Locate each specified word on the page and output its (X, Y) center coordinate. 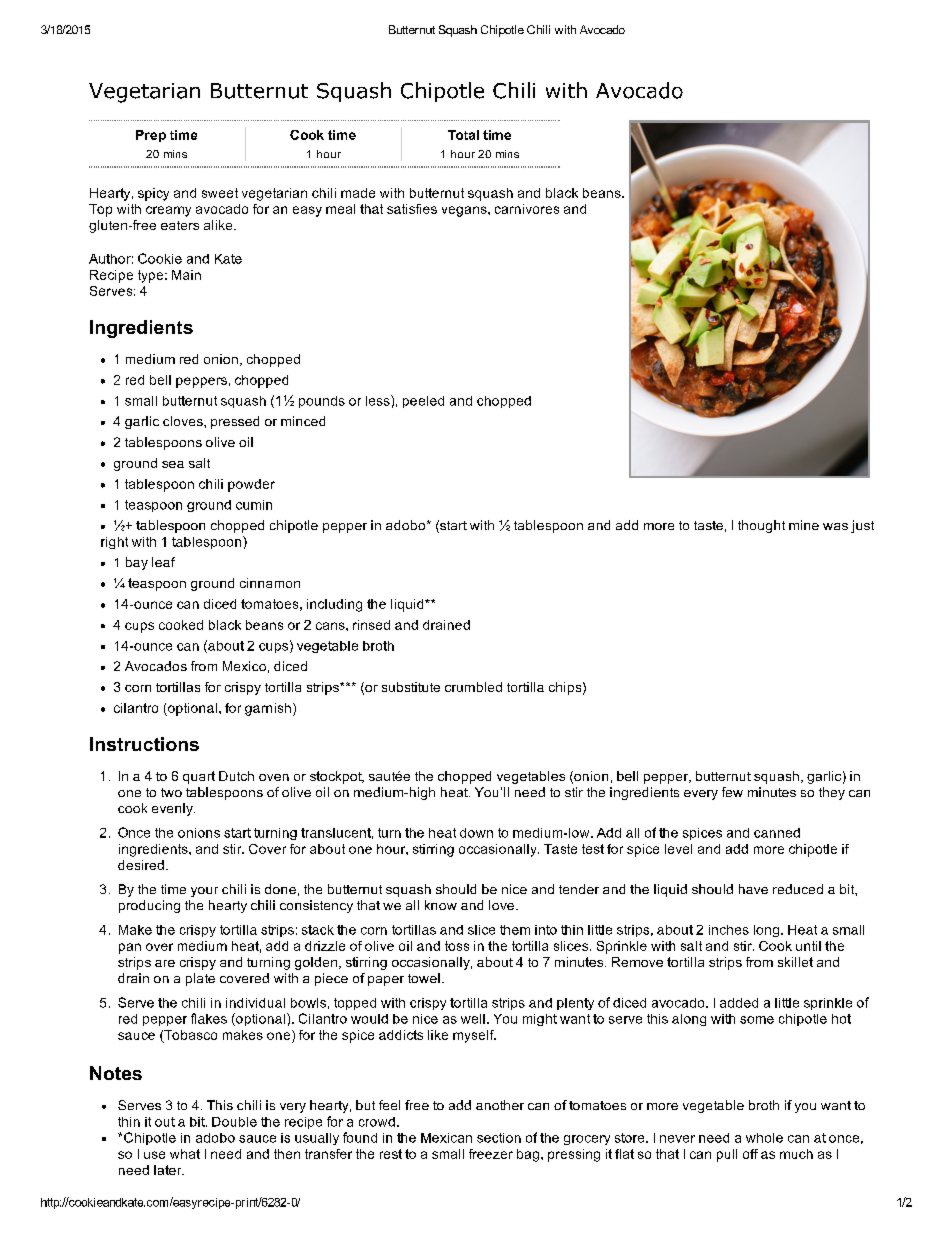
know (441, 905)
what (185, 1154)
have (753, 889)
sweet (220, 193)
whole (764, 1138)
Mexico (244, 666)
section (499, 1138)
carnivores (527, 209)
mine (804, 525)
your (204, 892)
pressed (235, 422)
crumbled (473, 687)
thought (761, 526)
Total (463, 135)
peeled (423, 402)
